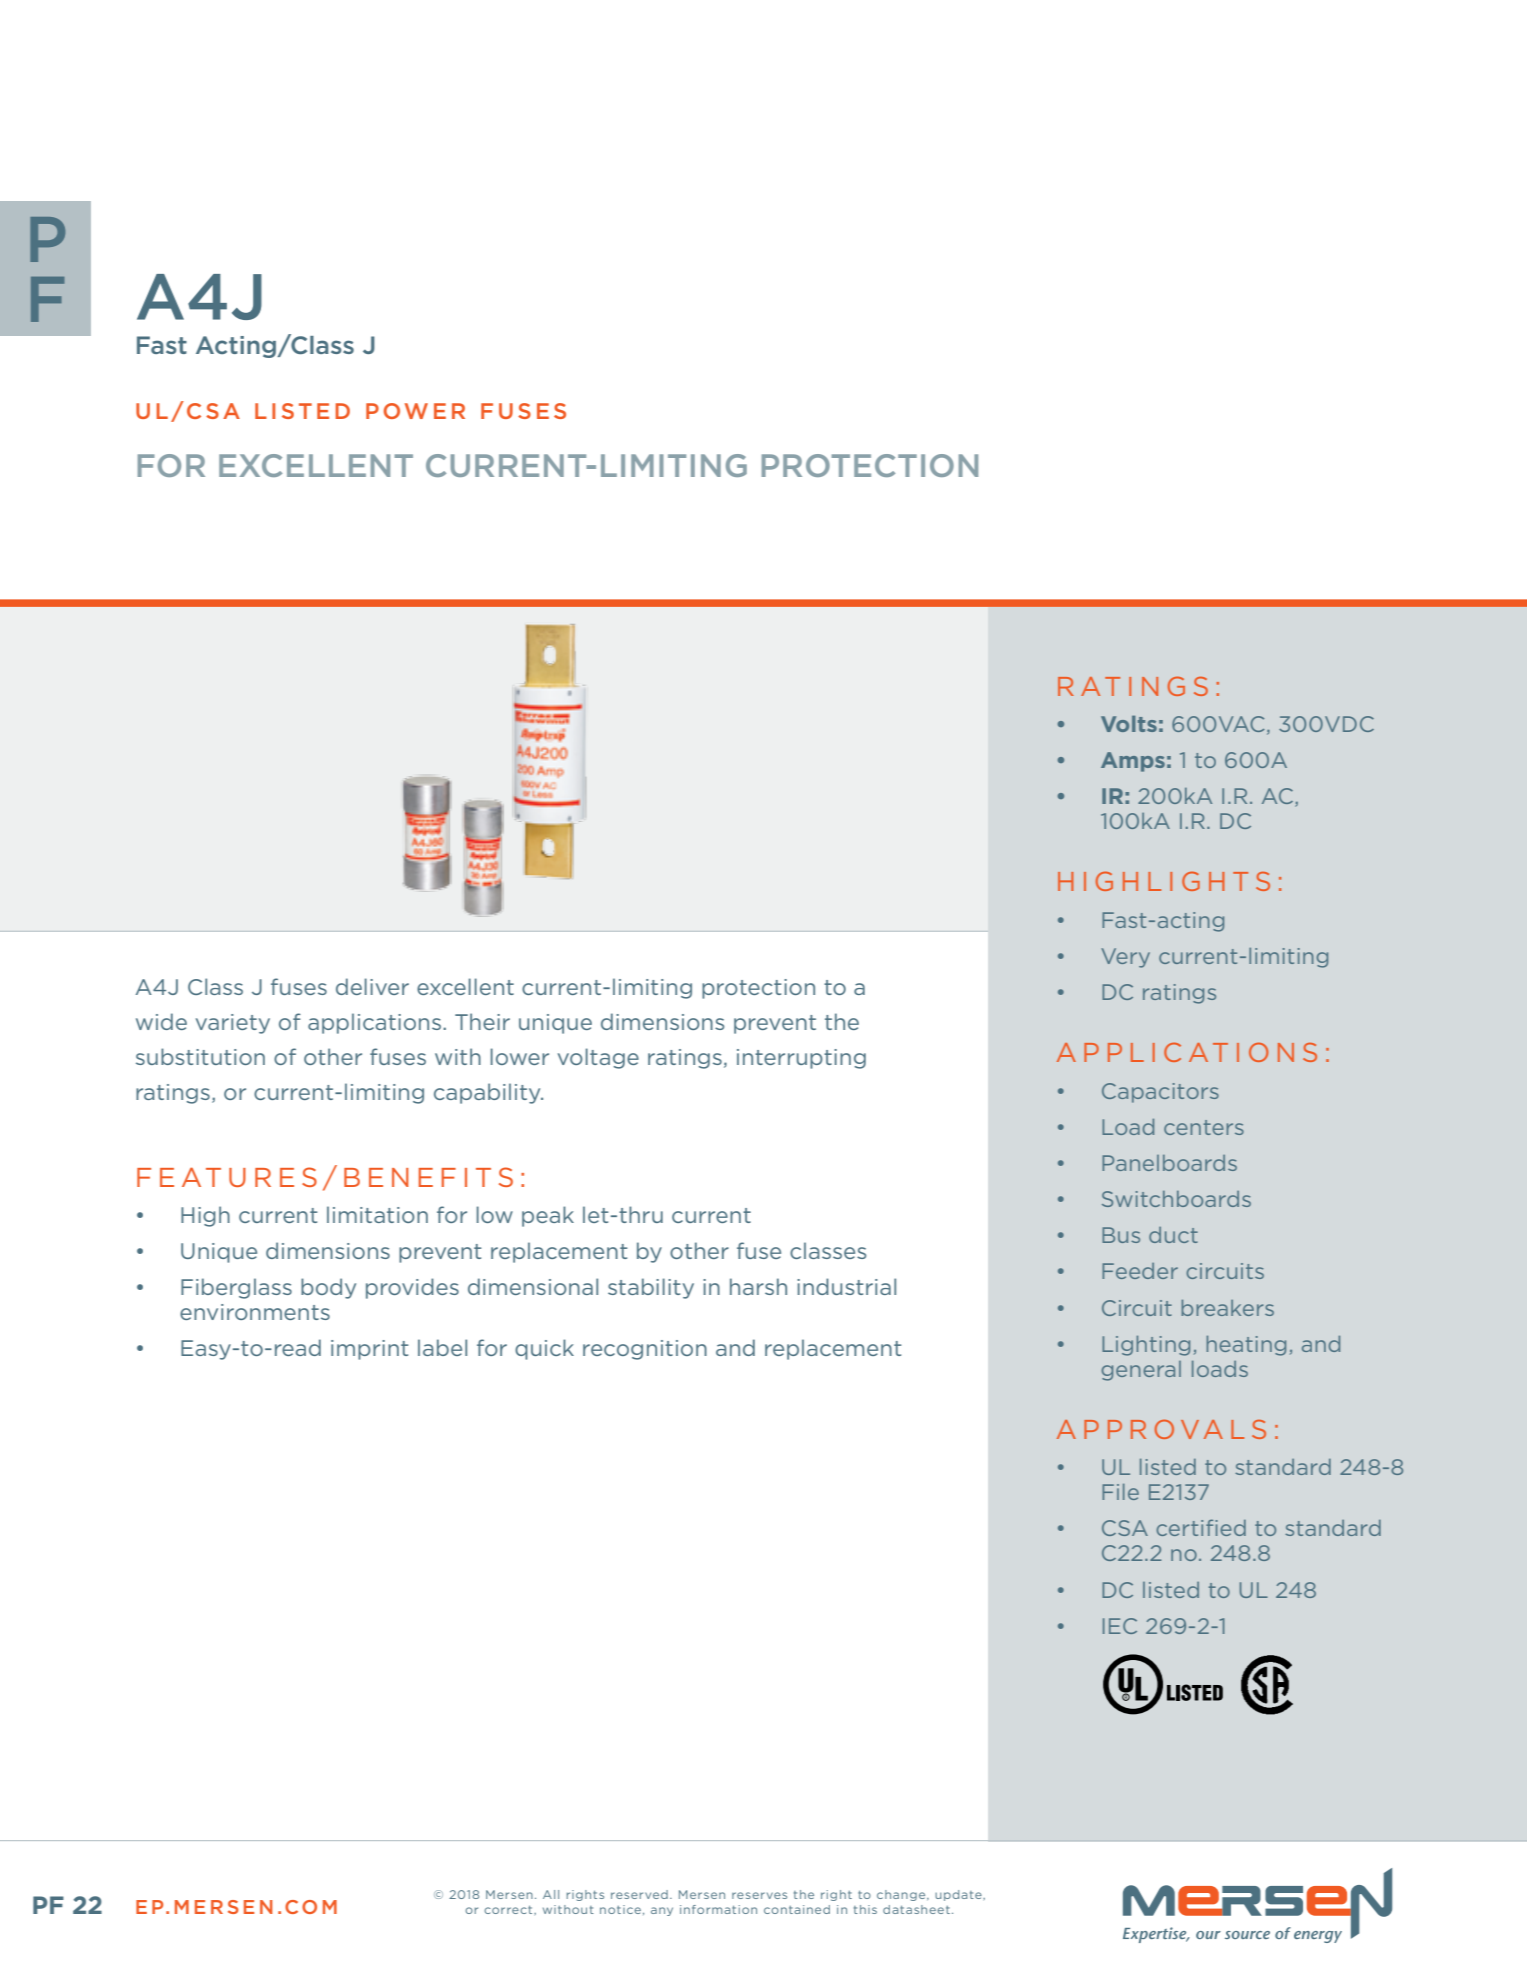  Describe the element at coordinates (372, 986) in the screenshot. I see `deliver` at that location.
